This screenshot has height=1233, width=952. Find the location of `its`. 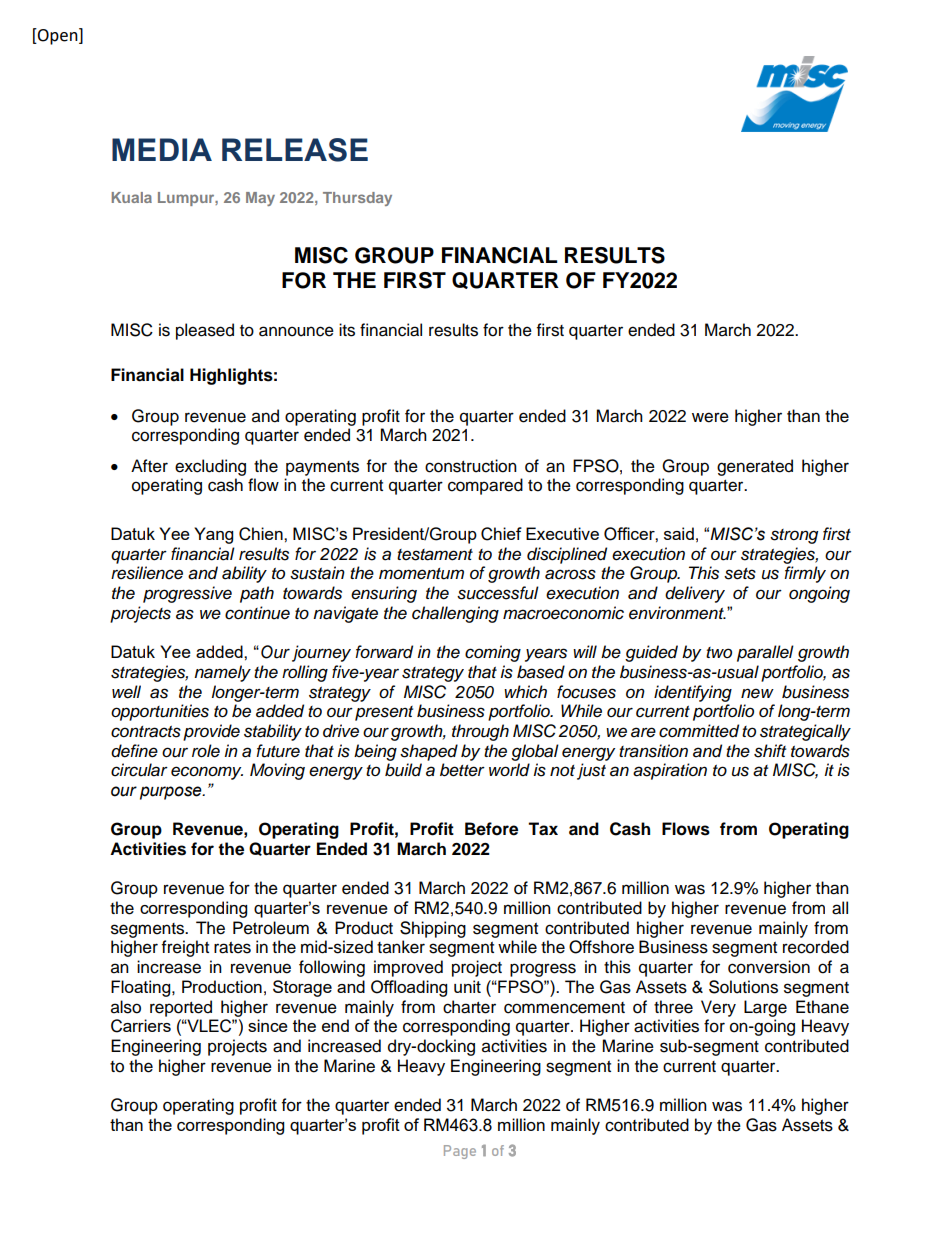

its is located at coordinates (347, 330).
